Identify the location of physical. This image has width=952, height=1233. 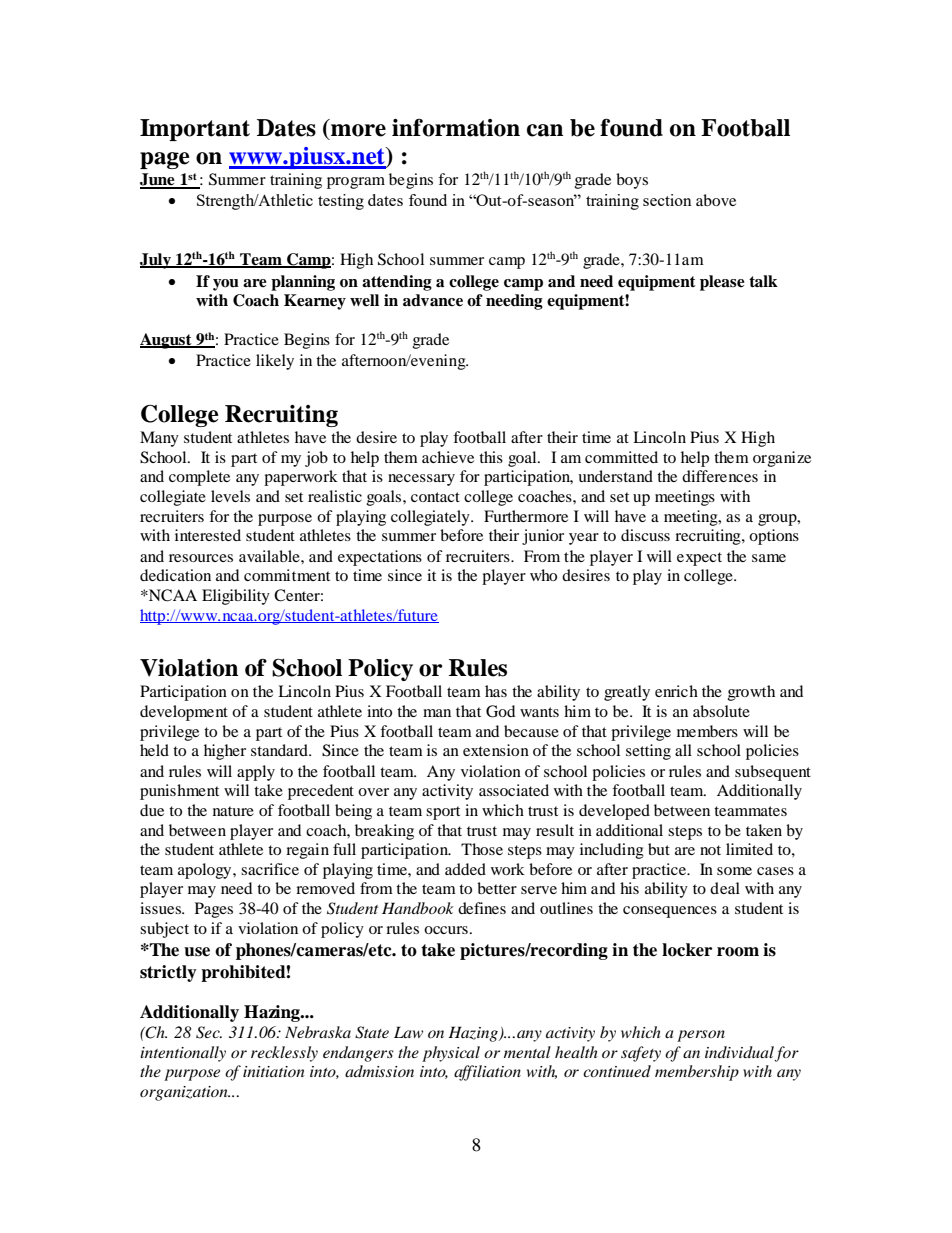
(451, 1054).
